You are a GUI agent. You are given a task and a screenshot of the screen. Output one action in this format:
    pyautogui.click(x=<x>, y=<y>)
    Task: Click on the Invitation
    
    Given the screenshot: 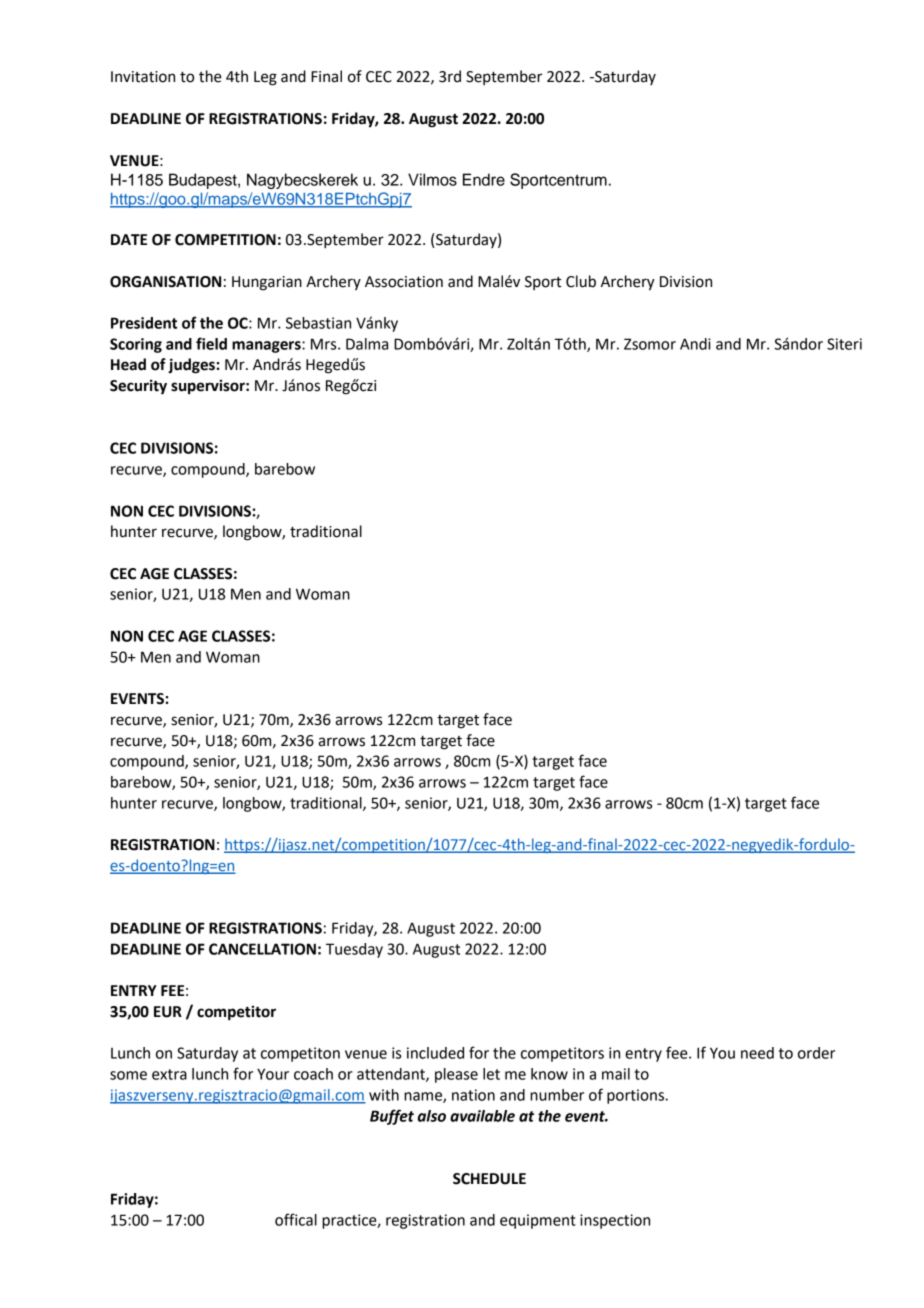 What is the action you would take?
    pyautogui.click(x=143, y=77)
